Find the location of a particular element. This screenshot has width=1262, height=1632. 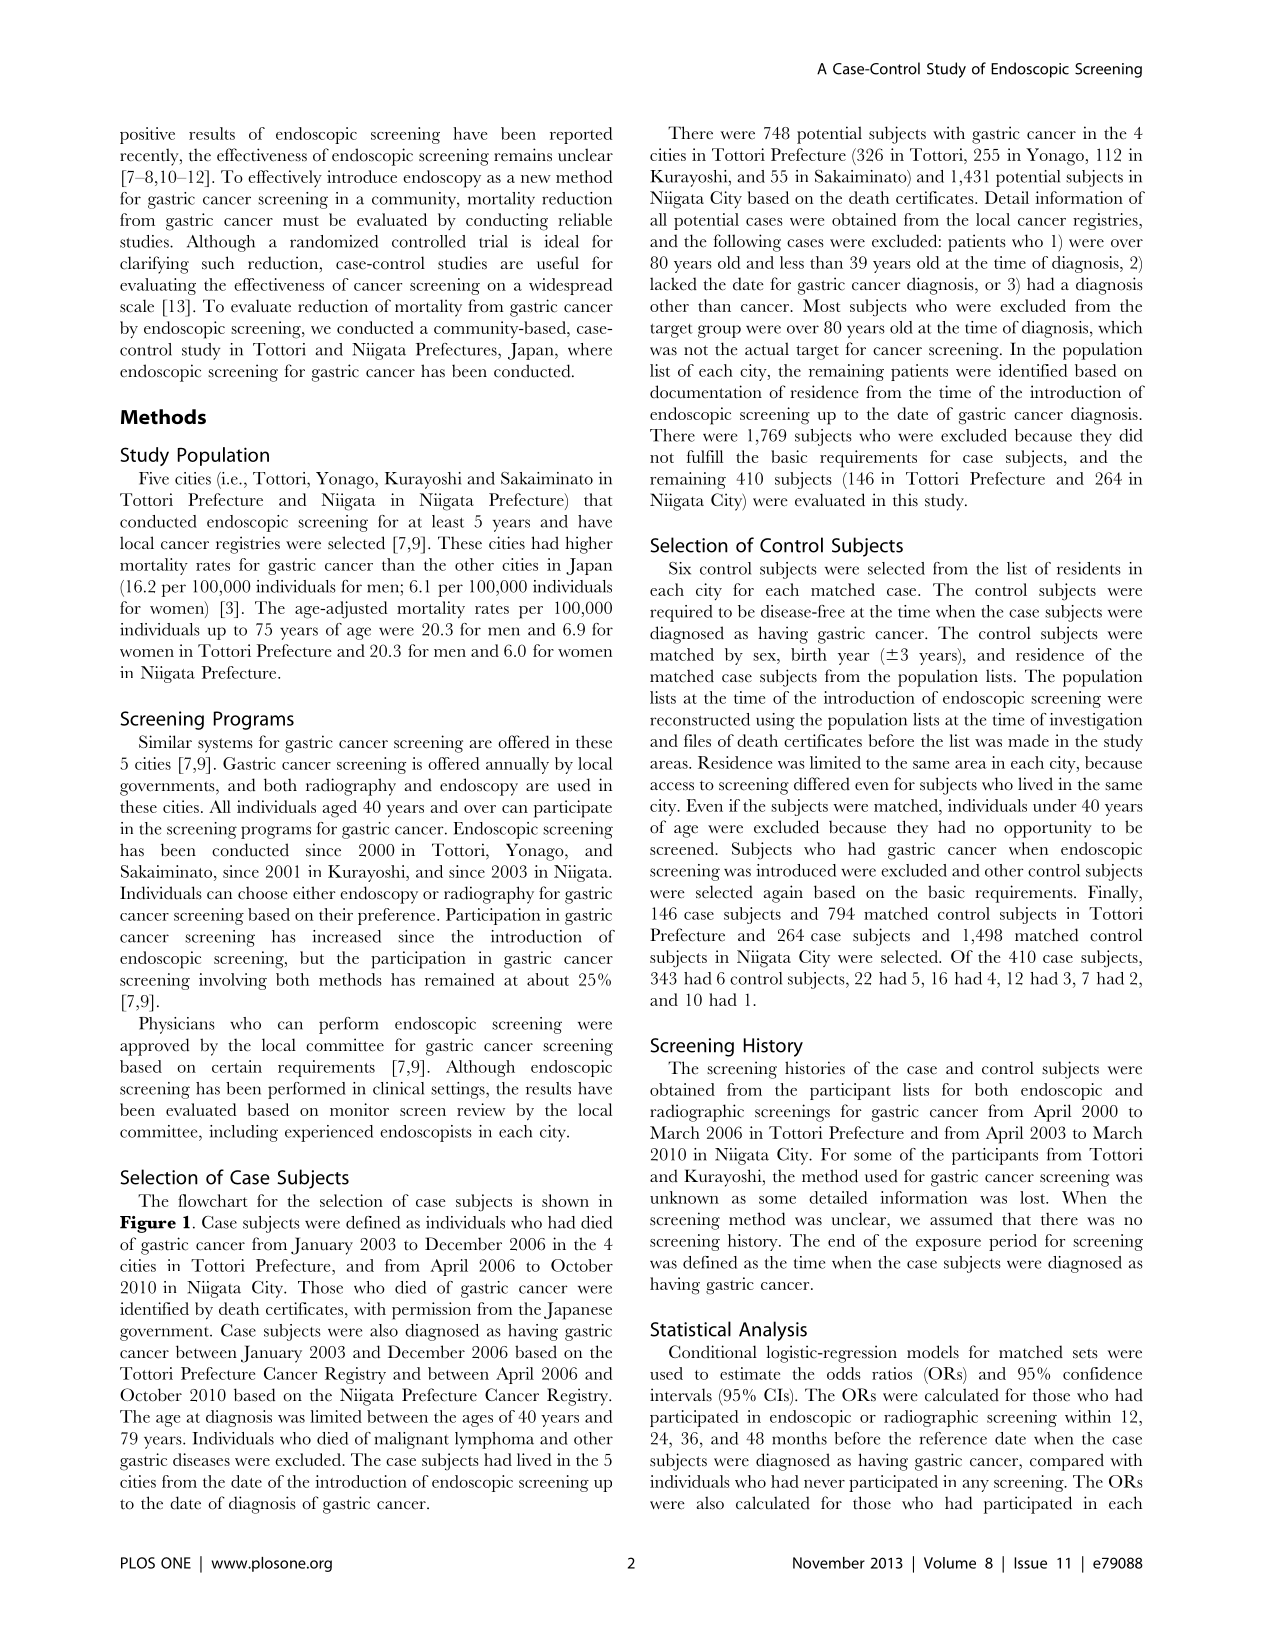

lymphoma is located at coordinates (494, 1440).
